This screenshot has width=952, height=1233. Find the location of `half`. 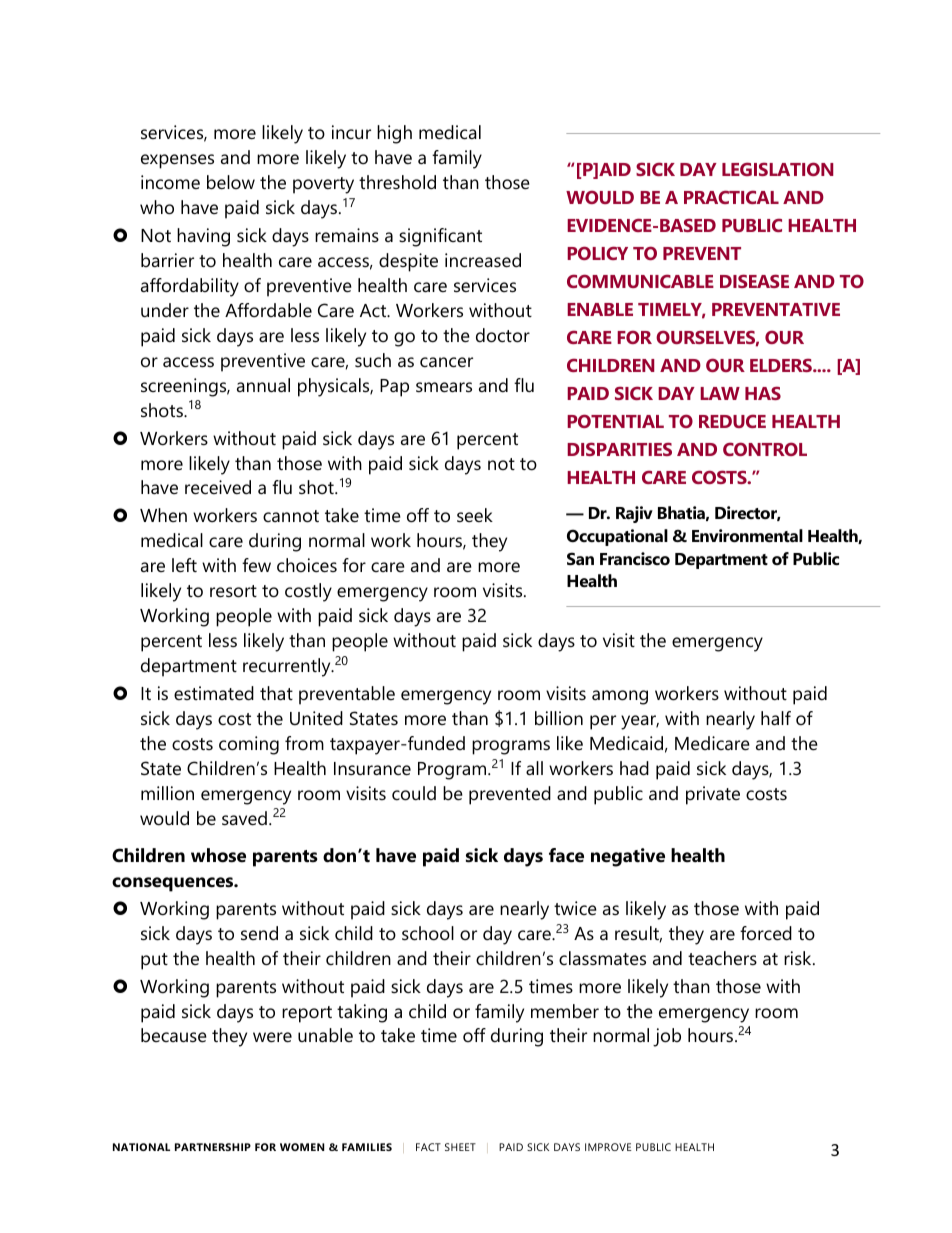

half is located at coordinates (776, 718).
